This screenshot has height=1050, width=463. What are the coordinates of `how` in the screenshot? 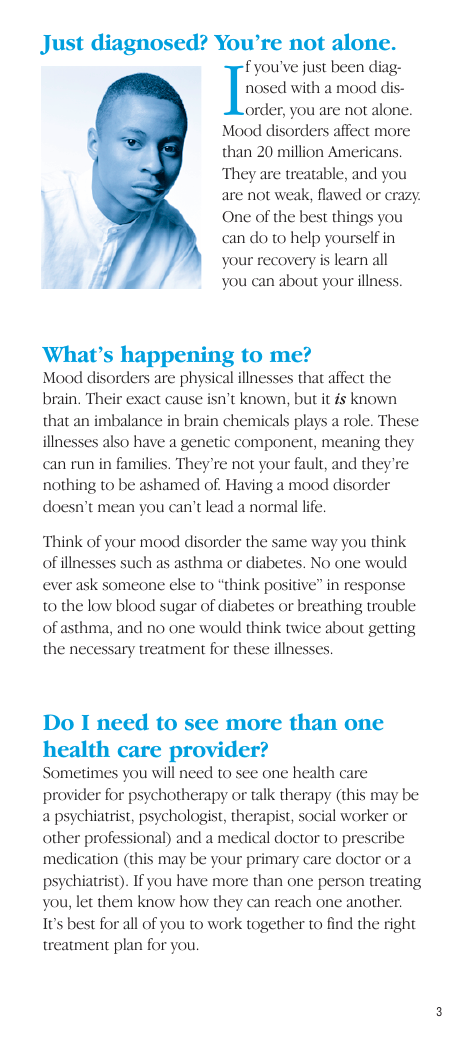 It's located at (194, 901).
